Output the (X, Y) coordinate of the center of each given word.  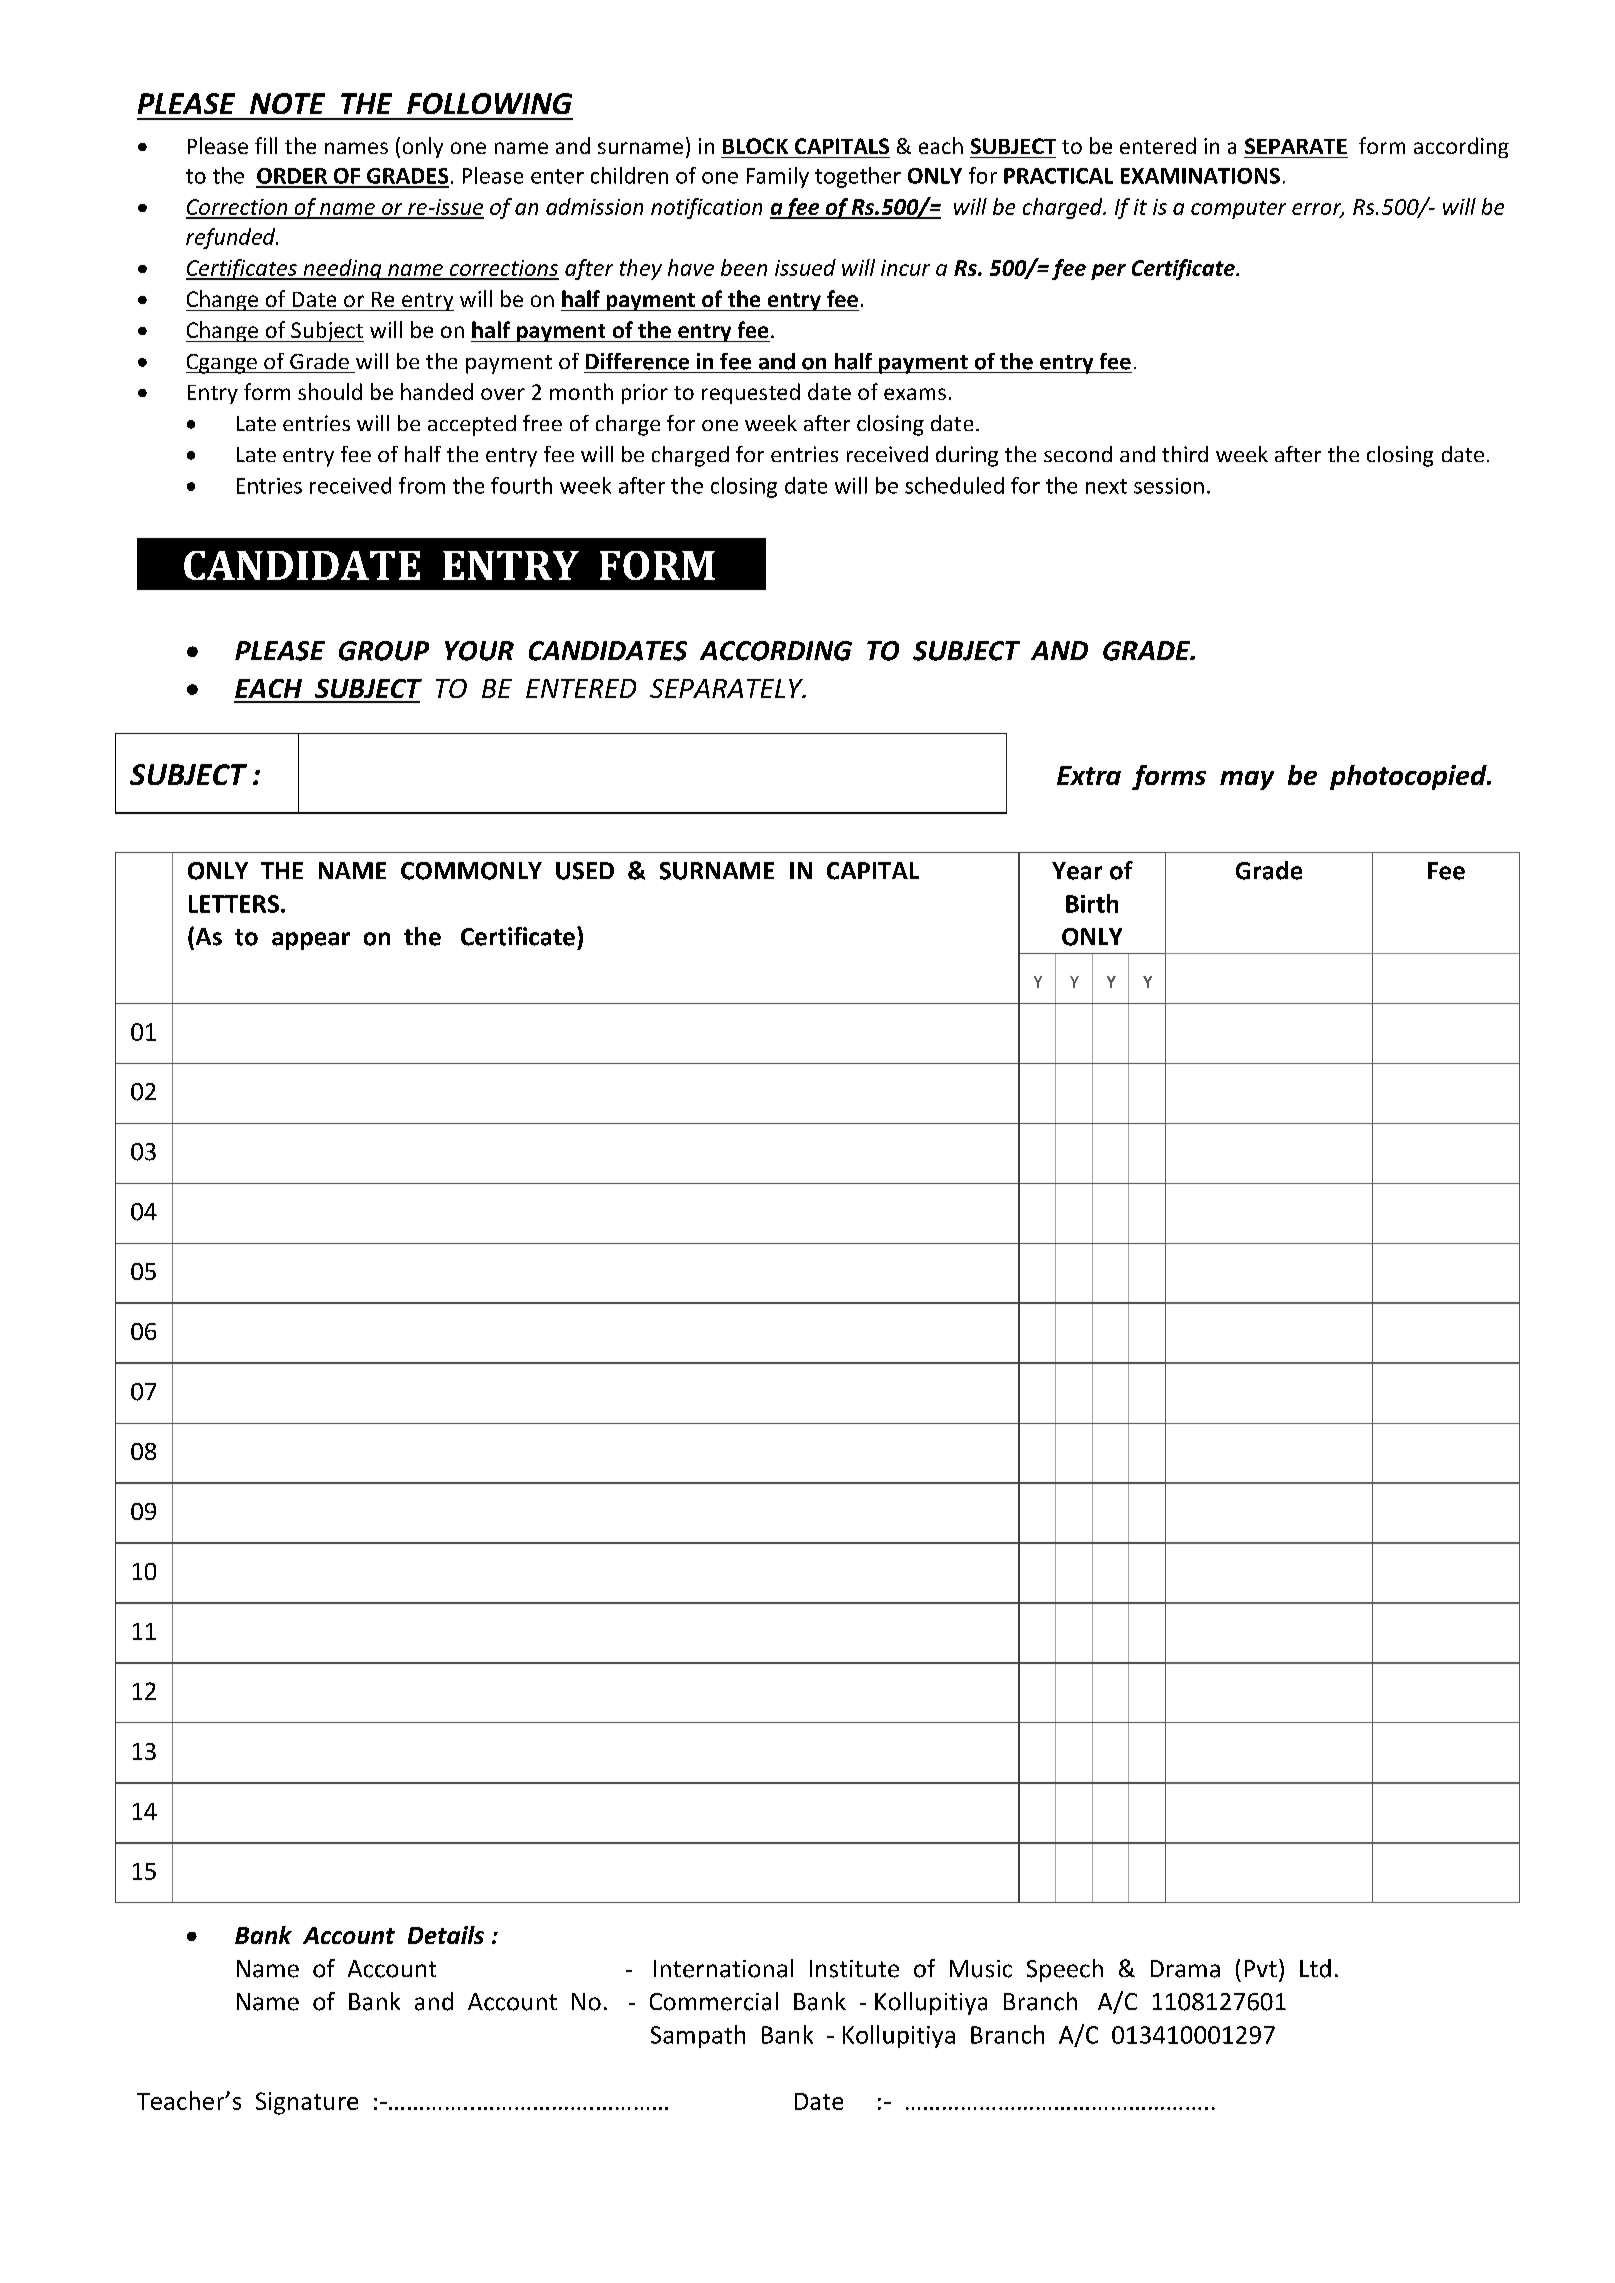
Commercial (714, 2001)
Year (1077, 871)
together (858, 177)
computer (1238, 210)
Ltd (1315, 1968)
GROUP (384, 651)
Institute (854, 1969)
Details (446, 1935)
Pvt (1261, 1968)
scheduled (954, 485)
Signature (307, 2103)
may (1247, 780)
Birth (1092, 903)
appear (311, 941)
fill (266, 145)
